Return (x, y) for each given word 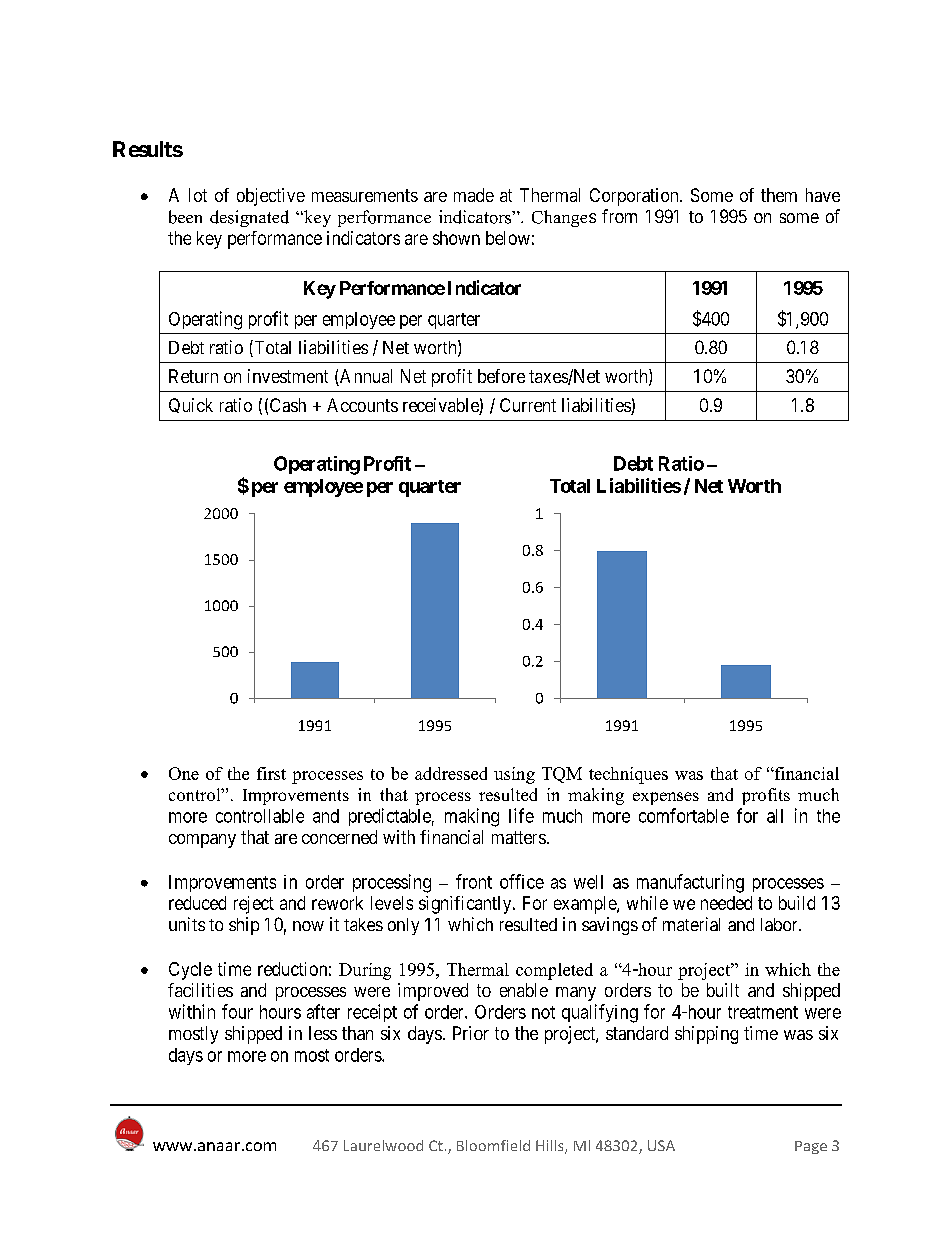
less (323, 1033)
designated (249, 218)
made (474, 195)
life (521, 815)
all (775, 816)
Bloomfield (493, 1145)
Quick (191, 405)
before (501, 376)
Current (528, 405)
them (779, 195)
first (271, 773)
